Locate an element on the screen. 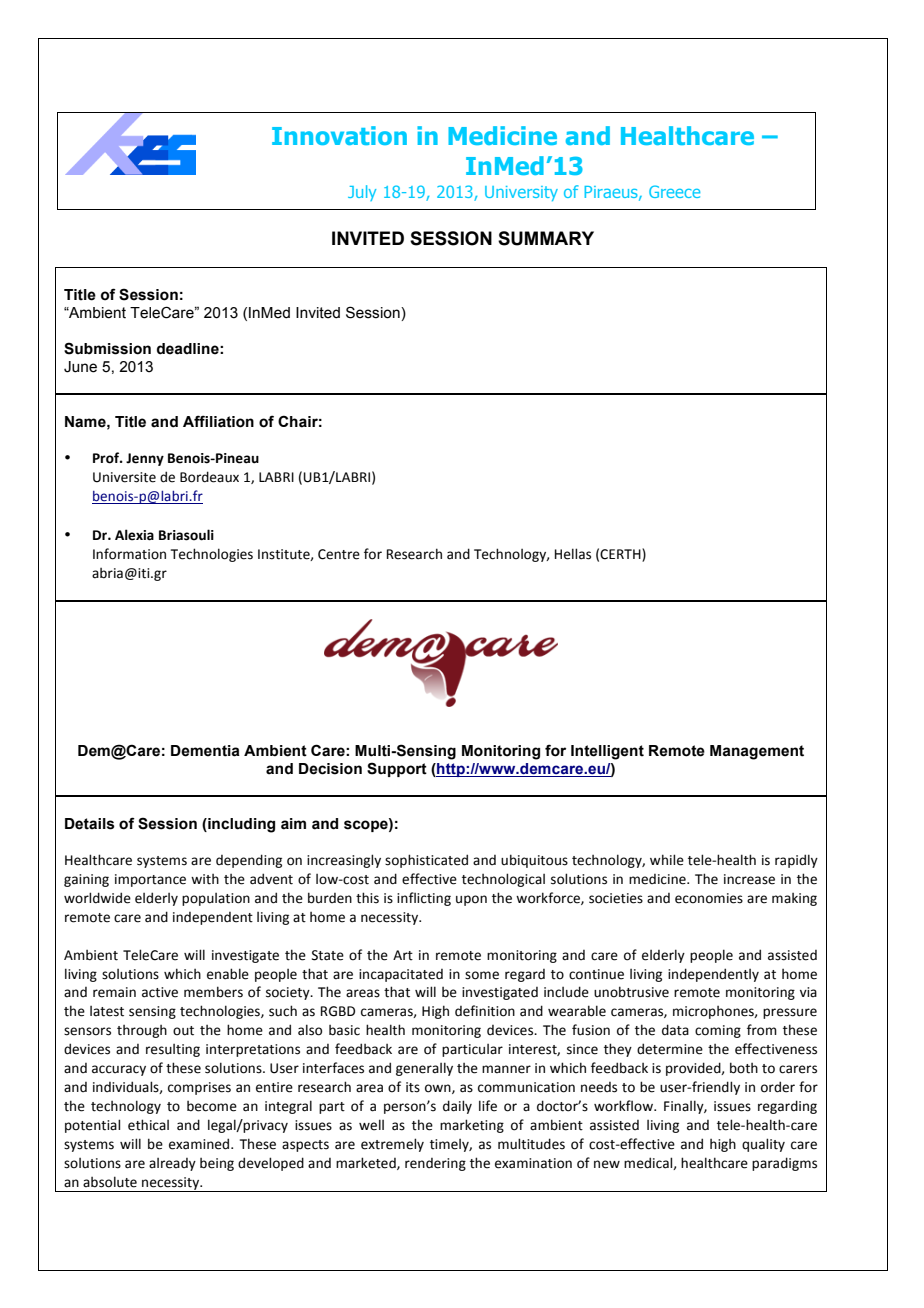 The height and width of the screenshot is (1308, 924). SUMMARY is located at coordinates (546, 238).
